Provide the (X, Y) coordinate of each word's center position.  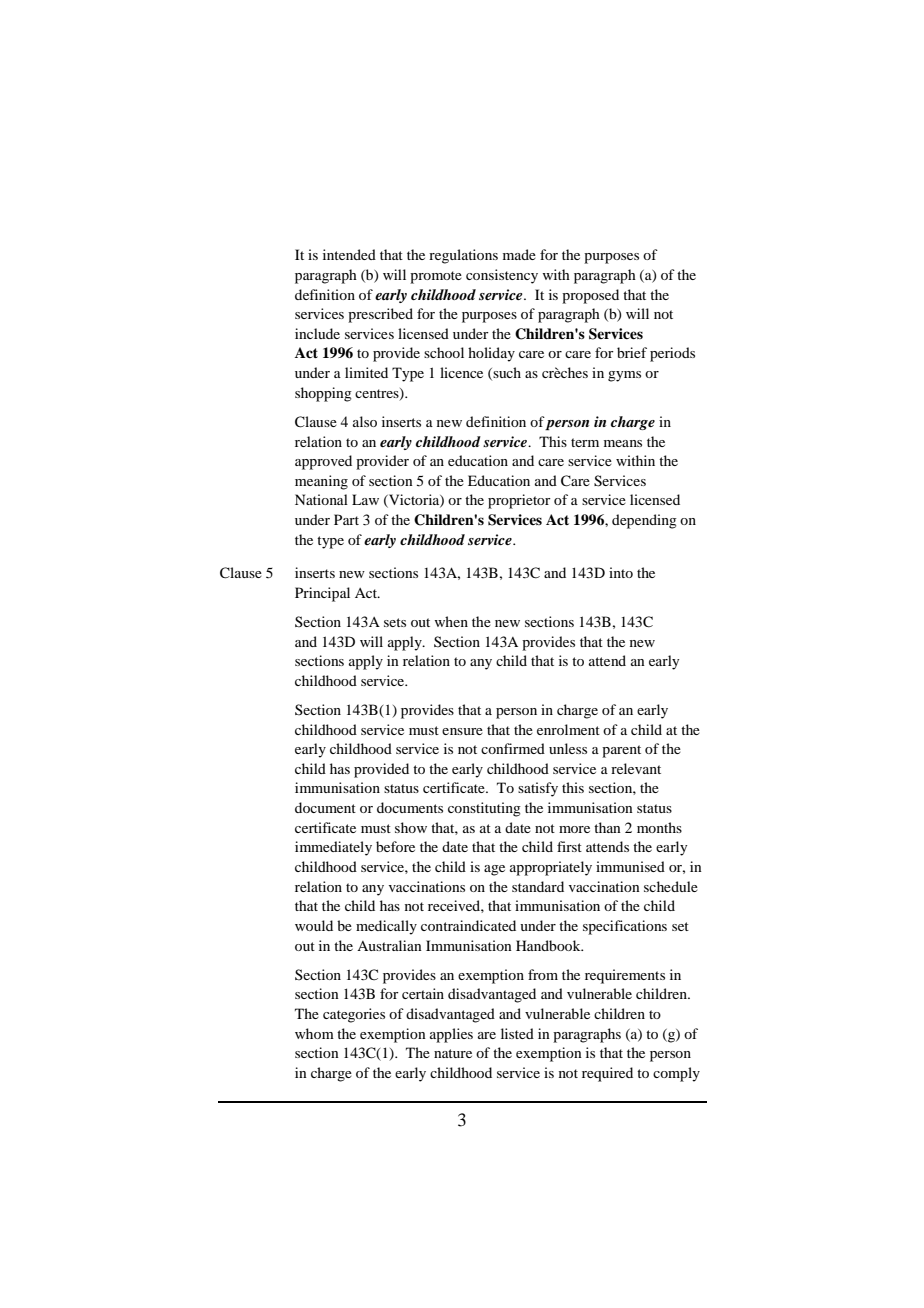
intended (349, 254)
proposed (590, 296)
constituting (484, 809)
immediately (333, 848)
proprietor (519, 501)
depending (644, 521)
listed (517, 1033)
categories (354, 1015)
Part (346, 519)
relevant (636, 768)
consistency (502, 276)
